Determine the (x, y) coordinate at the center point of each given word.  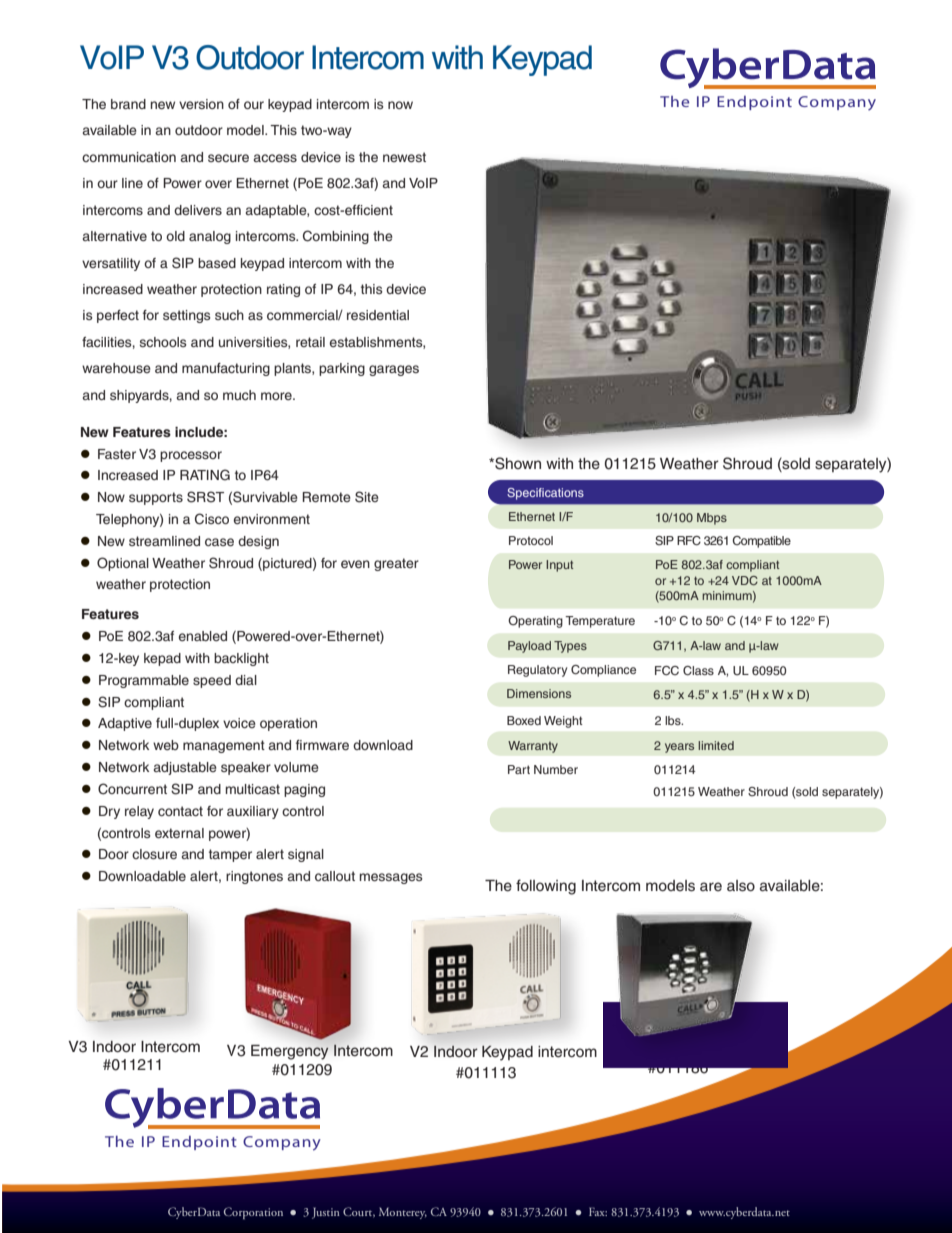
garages (394, 370)
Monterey (403, 1213)
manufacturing (226, 369)
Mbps (712, 519)
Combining (336, 237)
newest (404, 157)
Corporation (253, 1213)
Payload (529, 647)
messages (391, 878)
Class (698, 671)
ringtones (254, 877)
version (201, 104)
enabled (203, 636)
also (741, 886)
